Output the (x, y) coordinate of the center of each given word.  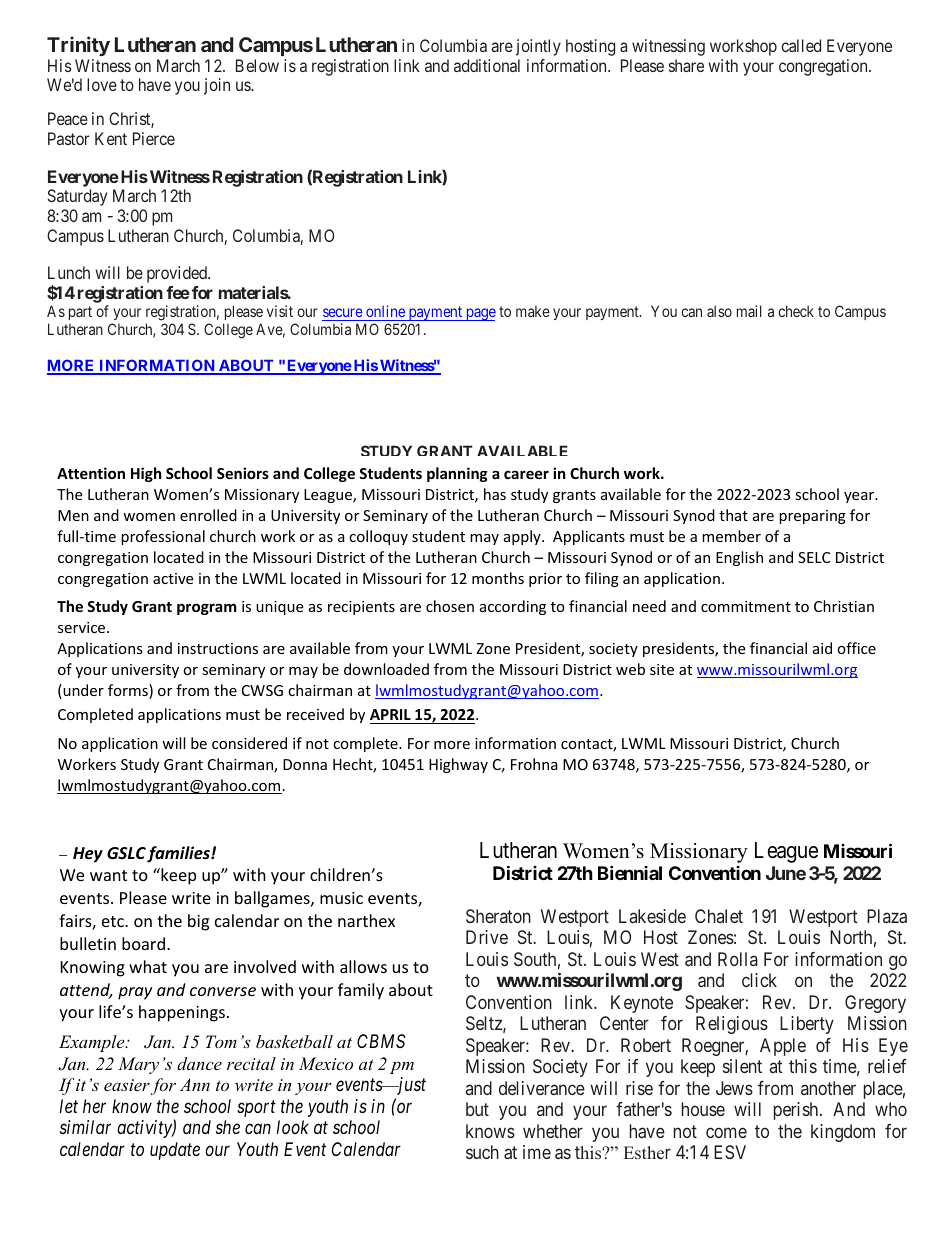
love (102, 84)
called (801, 45)
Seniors (243, 473)
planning (457, 474)
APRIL (390, 714)
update (175, 1151)
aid (822, 648)
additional (487, 65)
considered (249, 743)
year (860, 497)
